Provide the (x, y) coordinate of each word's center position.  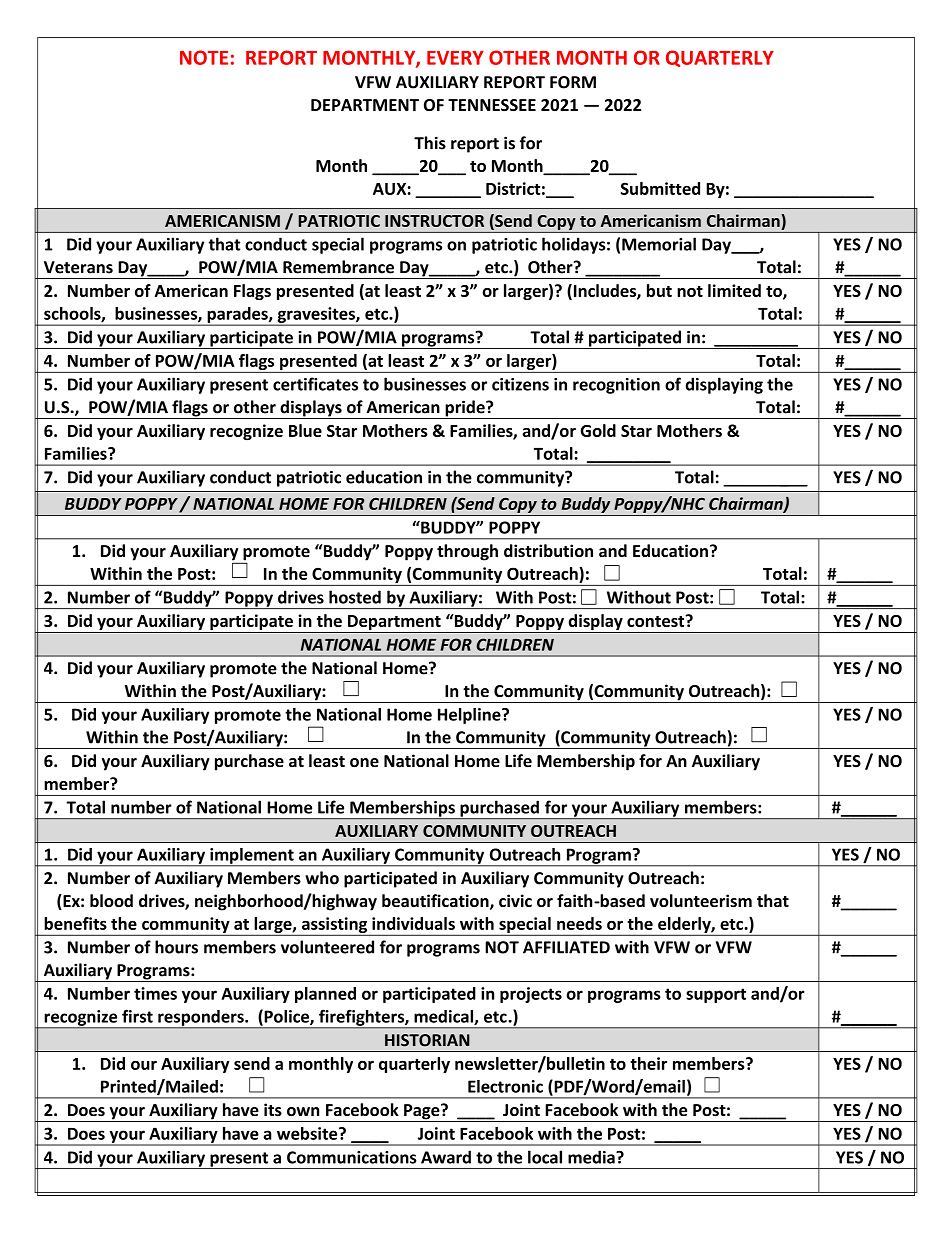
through (467, 552)
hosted (355, 597)
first (137, 1016)
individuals (413, 923)
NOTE (204, 57)
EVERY (455, 58)
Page (422, 1113)
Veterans (78, 267)
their (648, 1063)
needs (579, 923)
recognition (616, 386)
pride (465, 409)
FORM (573, 82)
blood (111, 900)
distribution (548, 550)
